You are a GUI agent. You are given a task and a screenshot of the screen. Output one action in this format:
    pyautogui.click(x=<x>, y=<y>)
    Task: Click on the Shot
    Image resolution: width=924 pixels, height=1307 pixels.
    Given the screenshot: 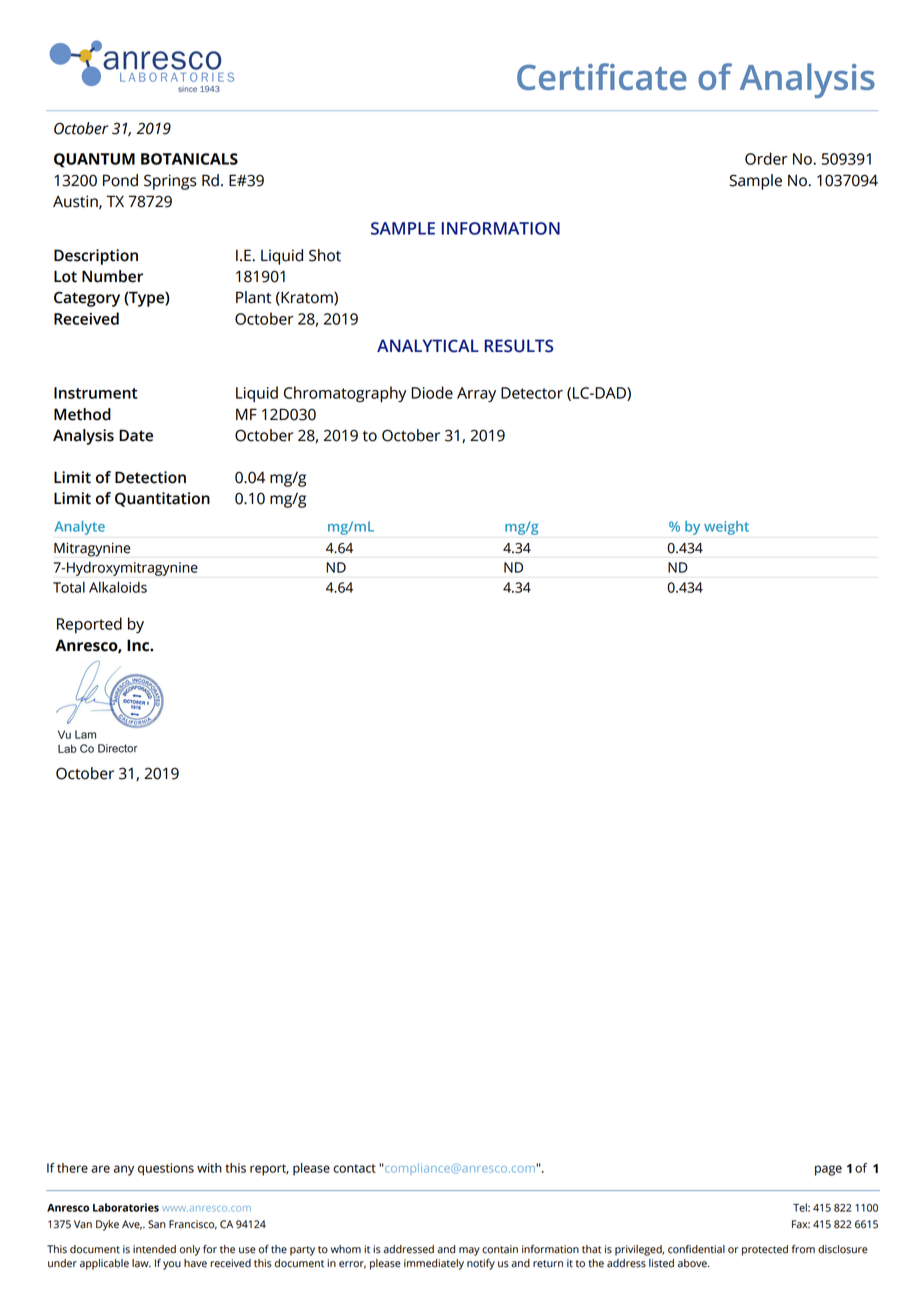 What is the action you would take?
    pyautogui.click(x=325, y=255)
